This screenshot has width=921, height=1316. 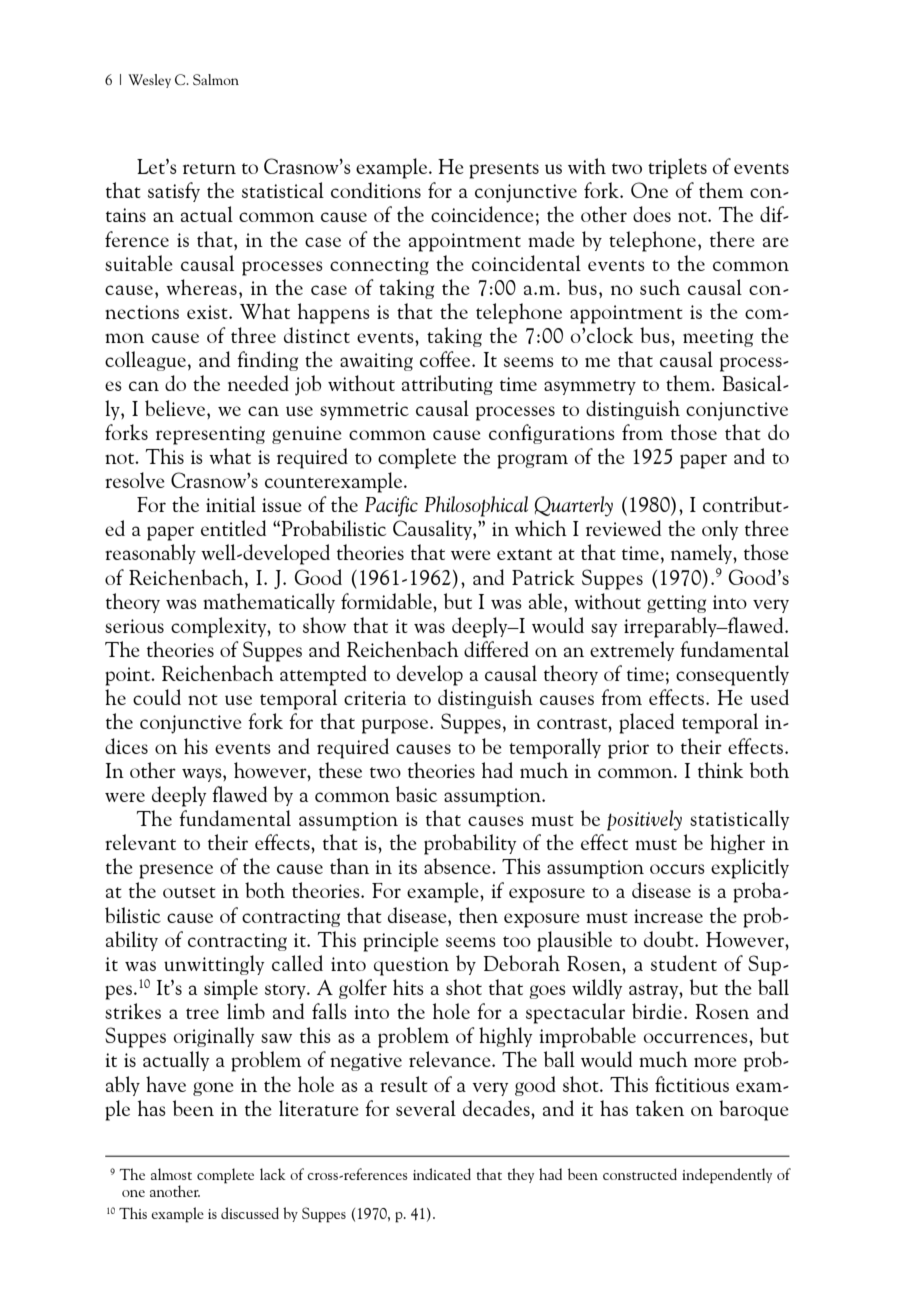 I want to click on absence, so click(x=458, y=866).
